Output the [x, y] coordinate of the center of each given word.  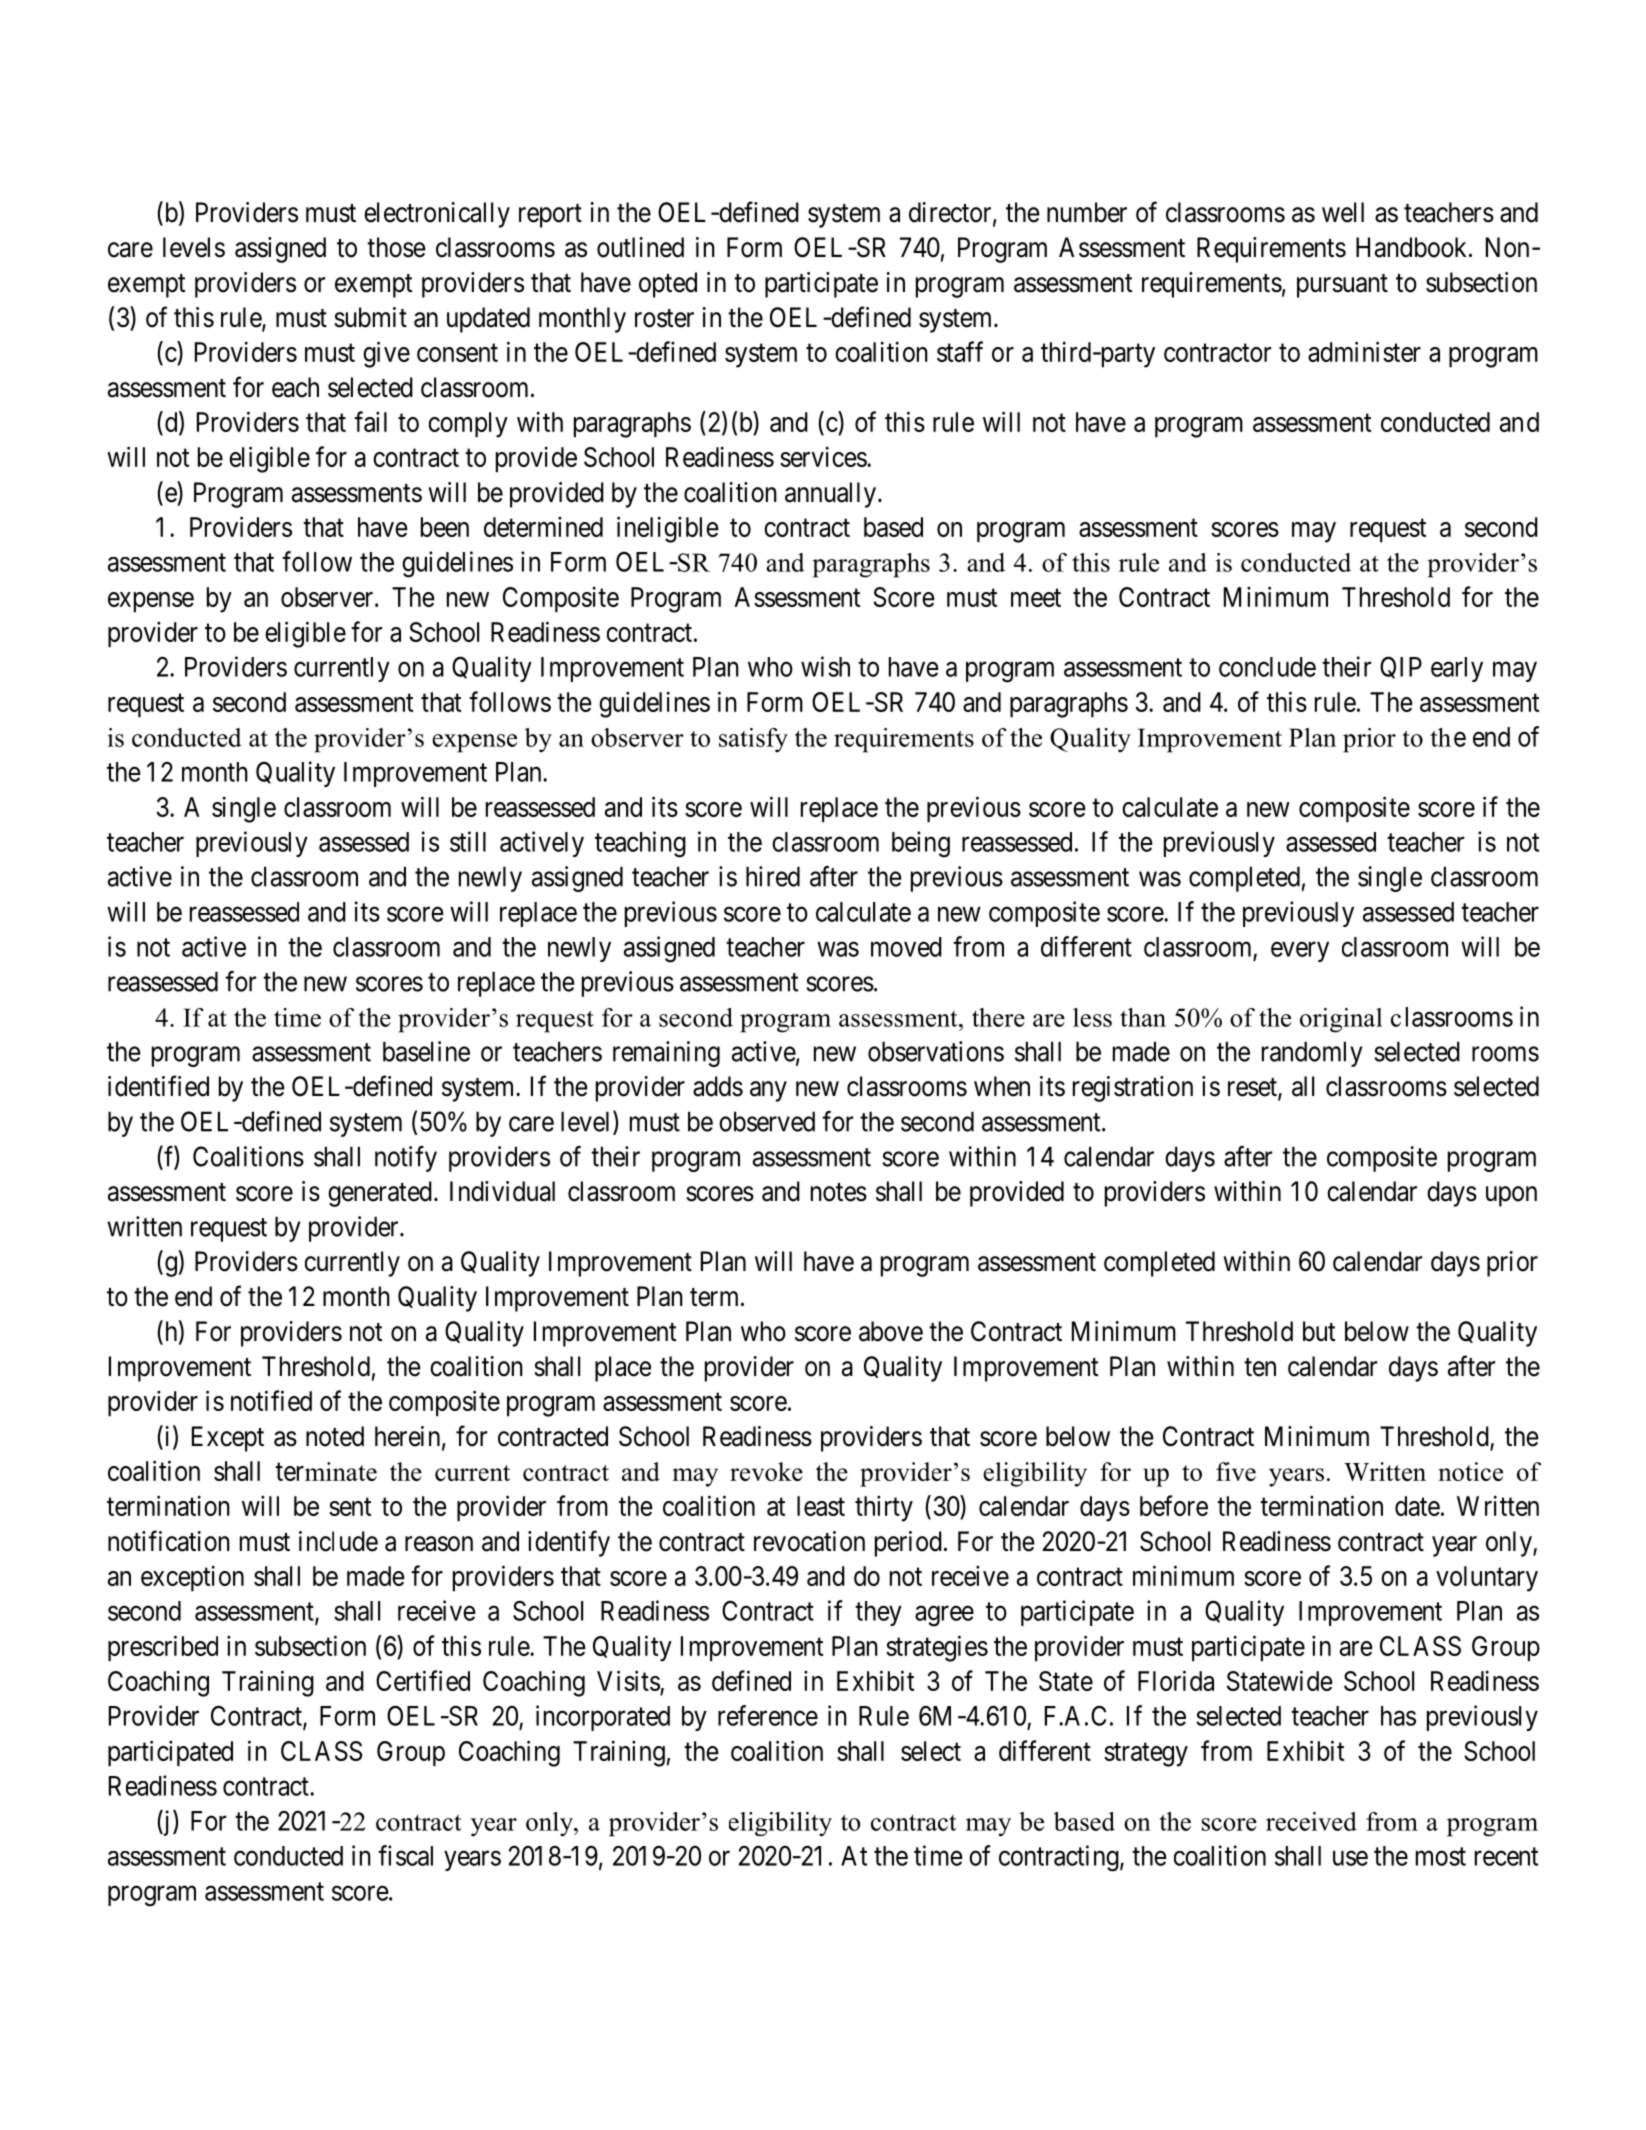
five [1236, 1471]
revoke [766, 1471]
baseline [426, 1051]
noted [335, 1436]
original [1341, 1020]
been [445, 527]
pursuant [1342, 286]
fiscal [405, 1855]
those [396, 247]
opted [668, 285]
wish [825, 666]
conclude [1267, 667]
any [768, 1091]
